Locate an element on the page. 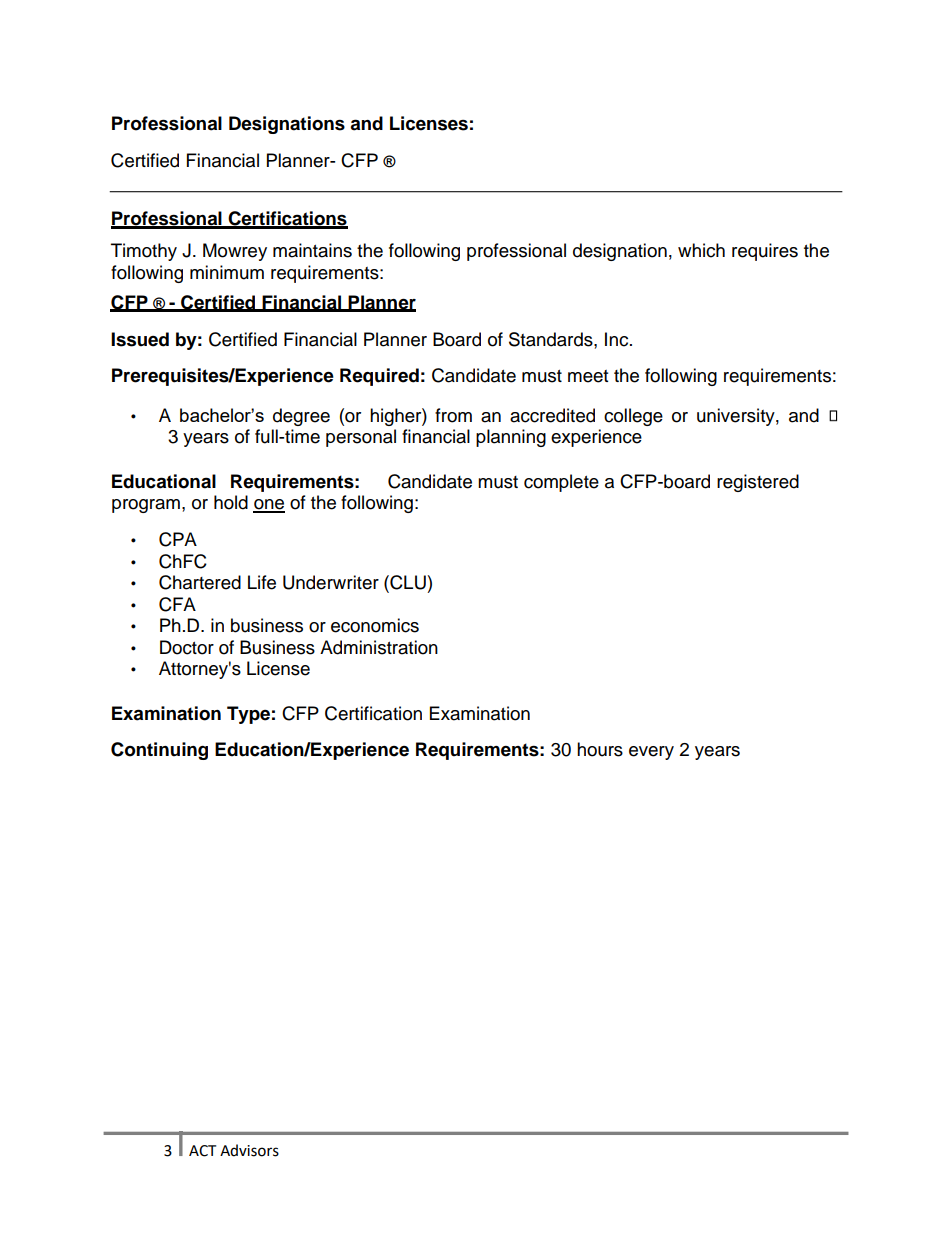  Administration is located at coordinates (379, 647).
